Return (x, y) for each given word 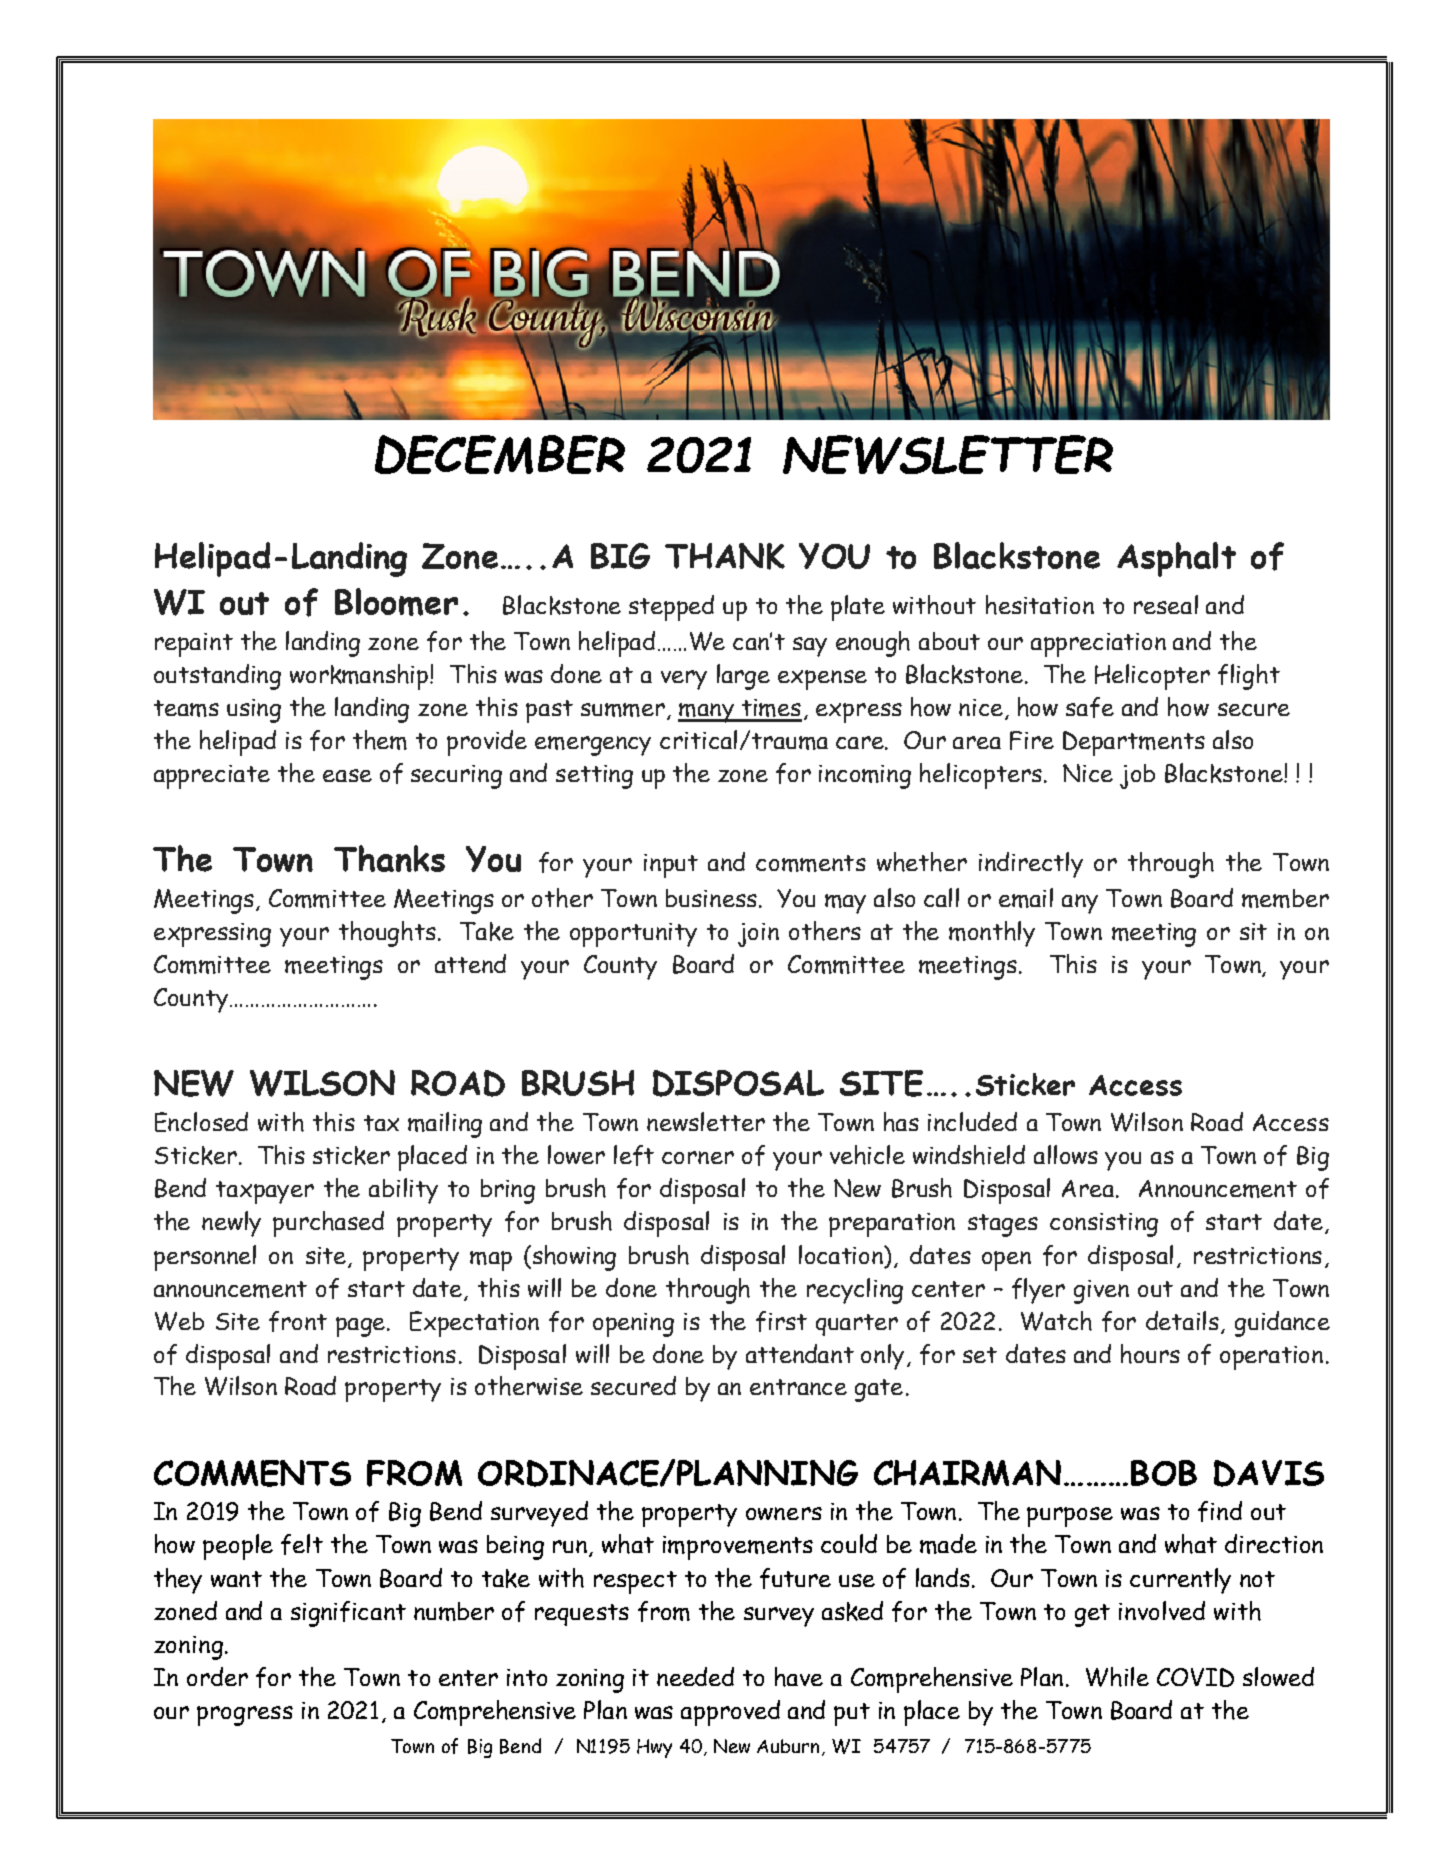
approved (730, 1713)
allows (1066, 1154)
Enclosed (201, 1122)
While (1117, 1677)
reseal (1166, 604)
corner (698, 1157)
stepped (671, 608)
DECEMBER (500, 454)
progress (245, 1716)
